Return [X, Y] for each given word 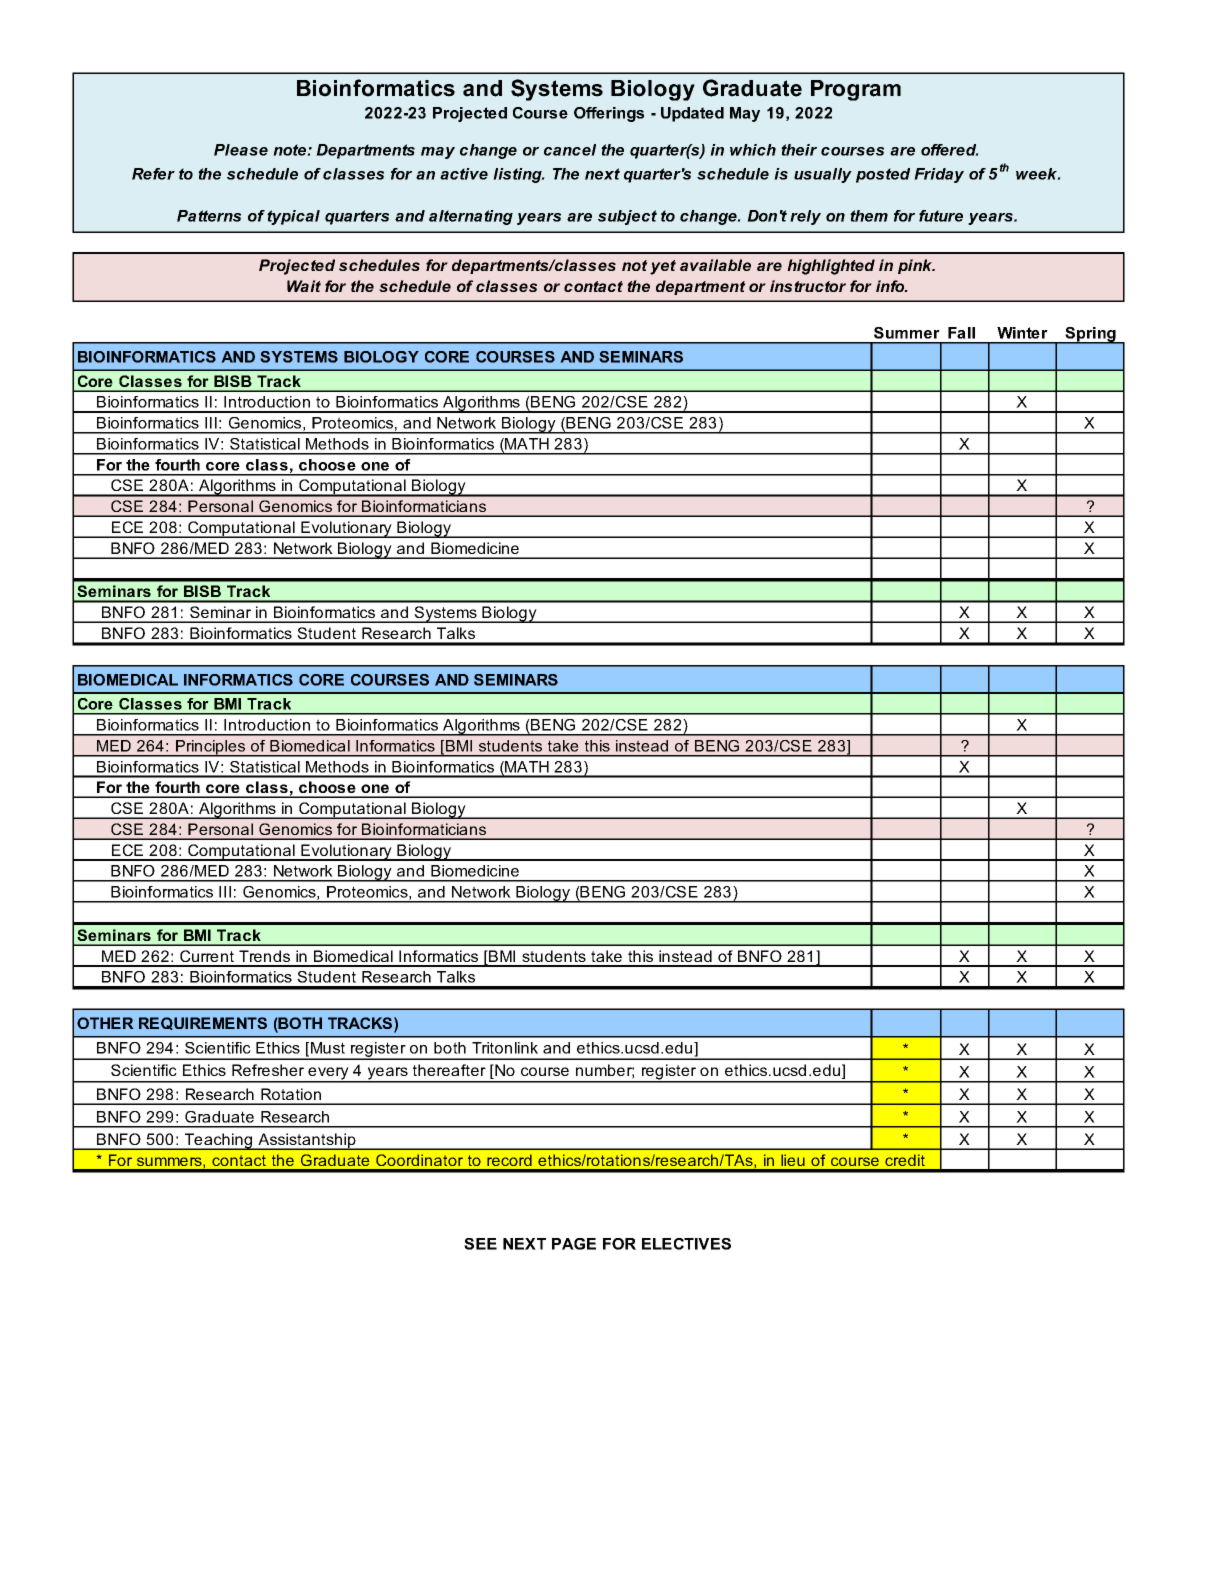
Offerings [609, 114]
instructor [808, 286]
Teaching [219, 1141]
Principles [211, 748]
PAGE [574, 1244]
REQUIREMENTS [203, 1023]
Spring [1090, 335]
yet [663, 267]
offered [950, 150]
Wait [304, 286]
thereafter [449, 1070]
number [605, 1071]
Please [241, 150]
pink [916, 266]
